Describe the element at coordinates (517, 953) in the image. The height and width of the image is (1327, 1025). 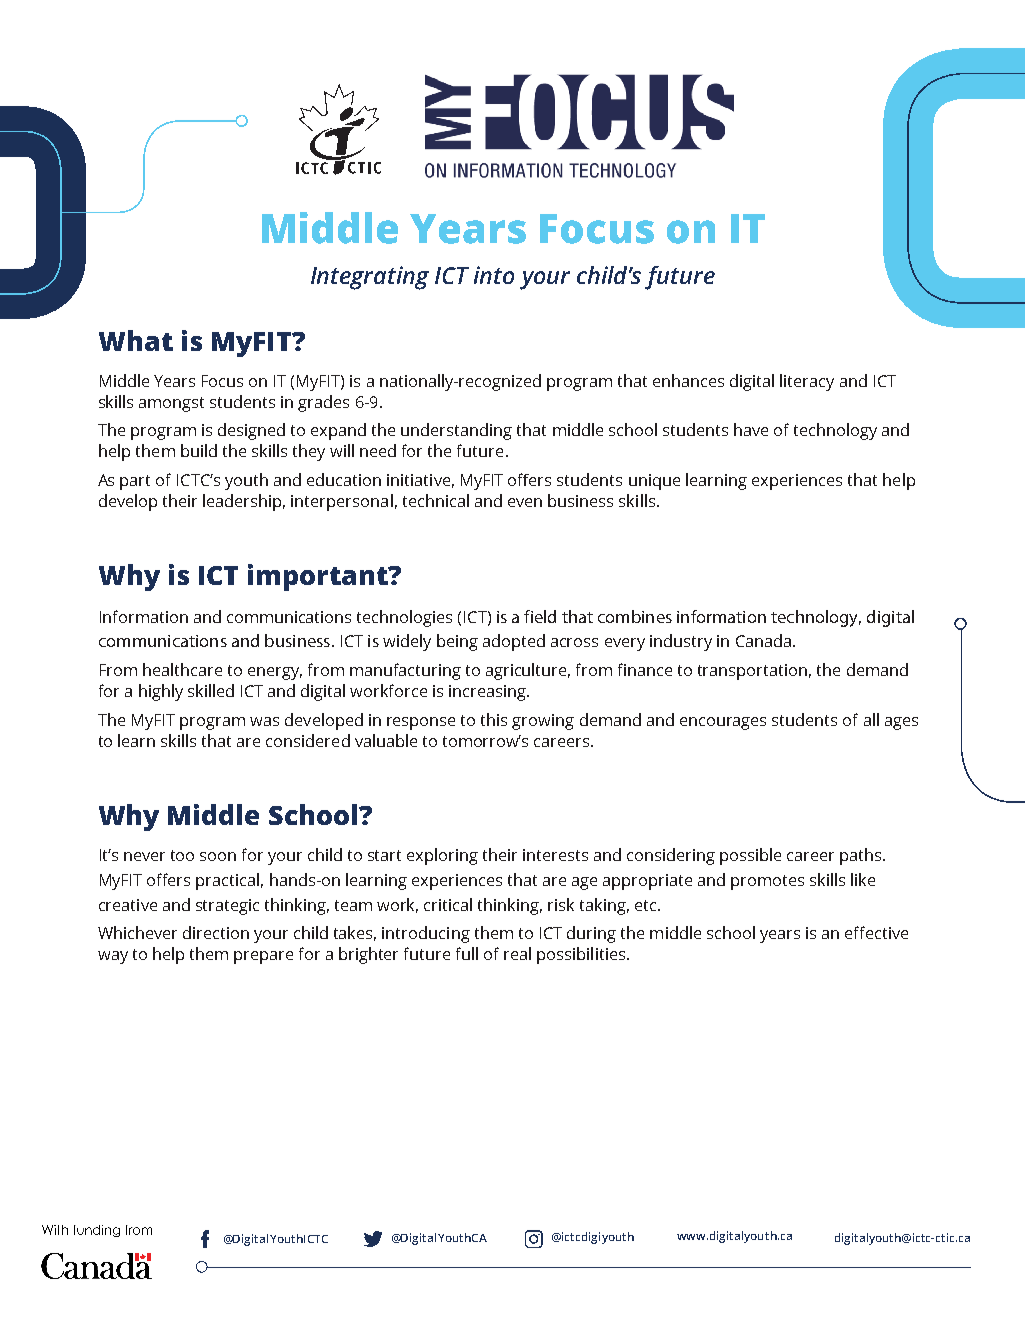
I see `real` at that location.
